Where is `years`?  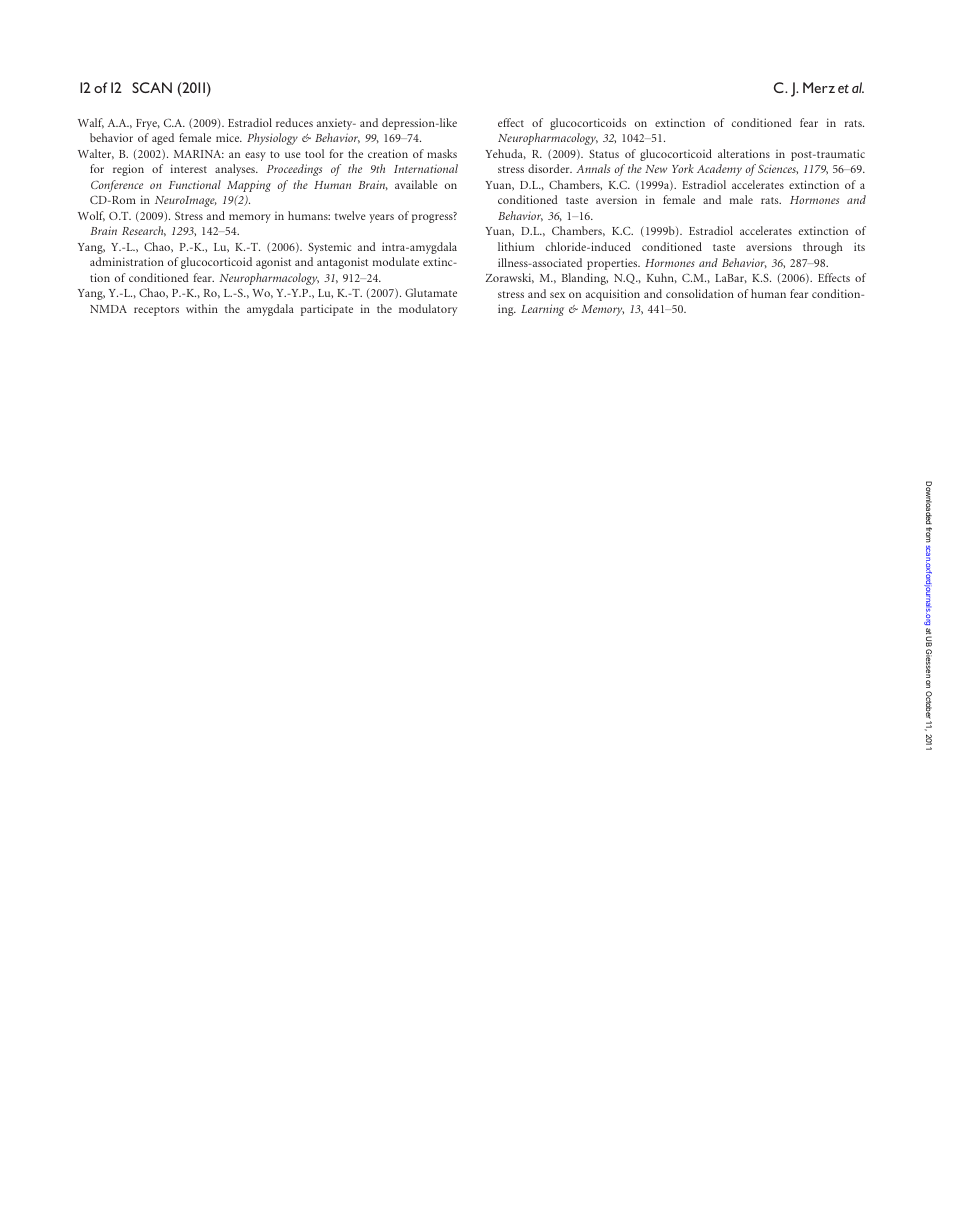 years is located at coordinates (381, 218).
